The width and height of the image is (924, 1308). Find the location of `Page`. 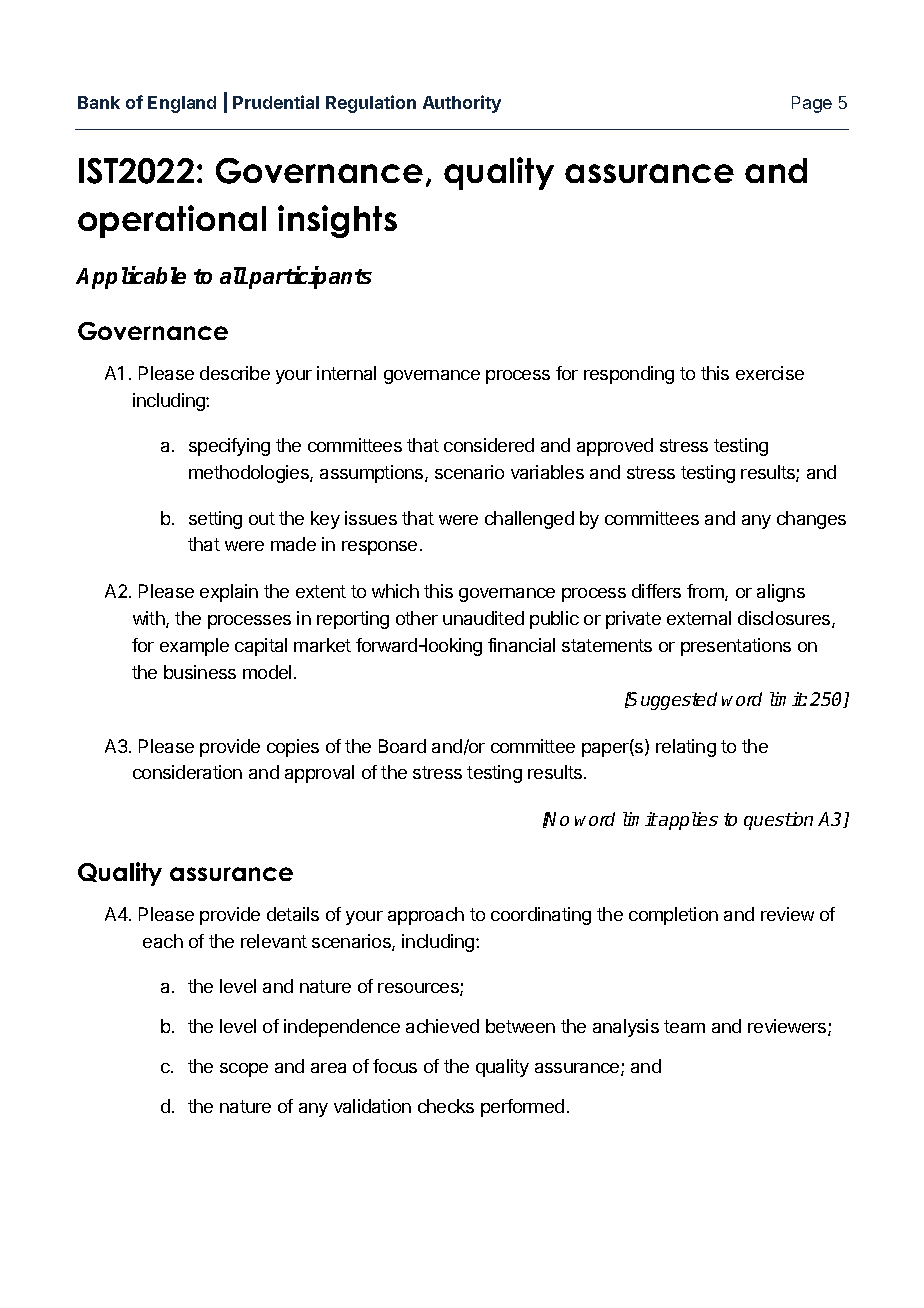

Page is located at coordinates (812, 104).
